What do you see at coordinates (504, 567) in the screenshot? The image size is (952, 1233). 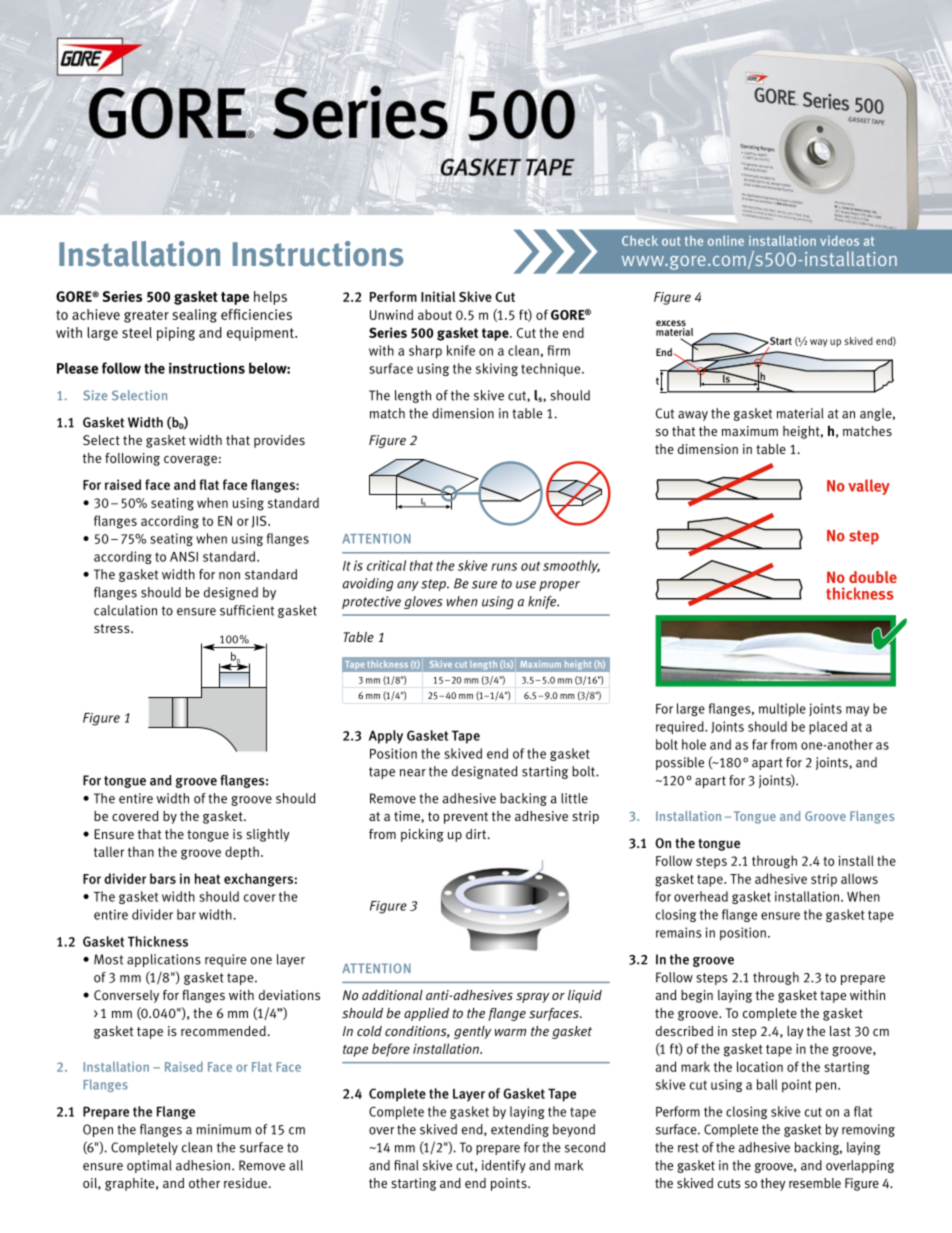 I see `runs` at bounding box center [504, 567].
